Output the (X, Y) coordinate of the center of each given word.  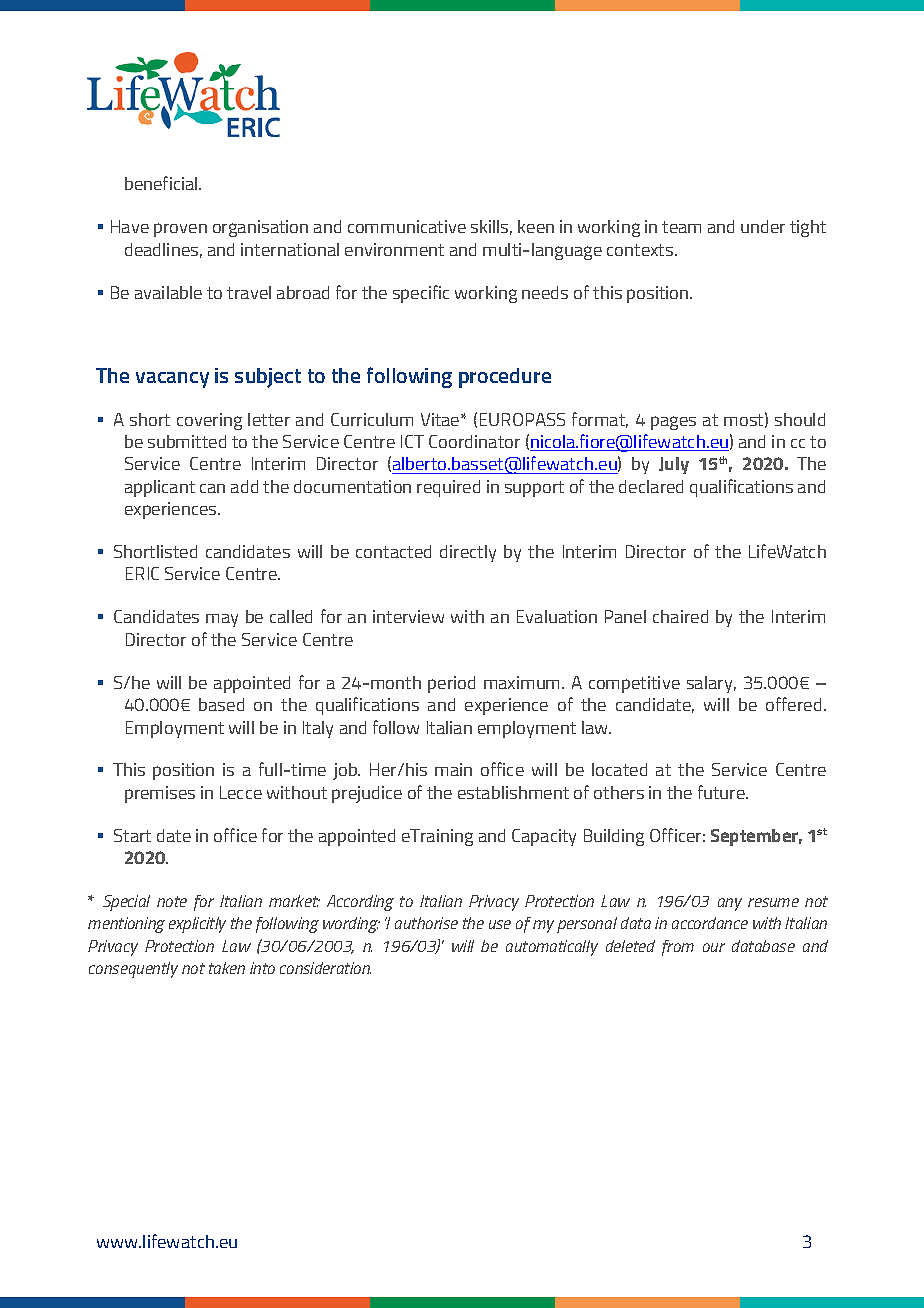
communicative (407, 226)
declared (651, 486)
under (763, 226)
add (244, 486)
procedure (505, 378)
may (222, 620)
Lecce (241, 792)
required (448, 488)
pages (673, 423)
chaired (680, 616)
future (722, 792)
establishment (513, 792)
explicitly (197, 925)
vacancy (172, 380)
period (451, 684)
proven (180, 230)
